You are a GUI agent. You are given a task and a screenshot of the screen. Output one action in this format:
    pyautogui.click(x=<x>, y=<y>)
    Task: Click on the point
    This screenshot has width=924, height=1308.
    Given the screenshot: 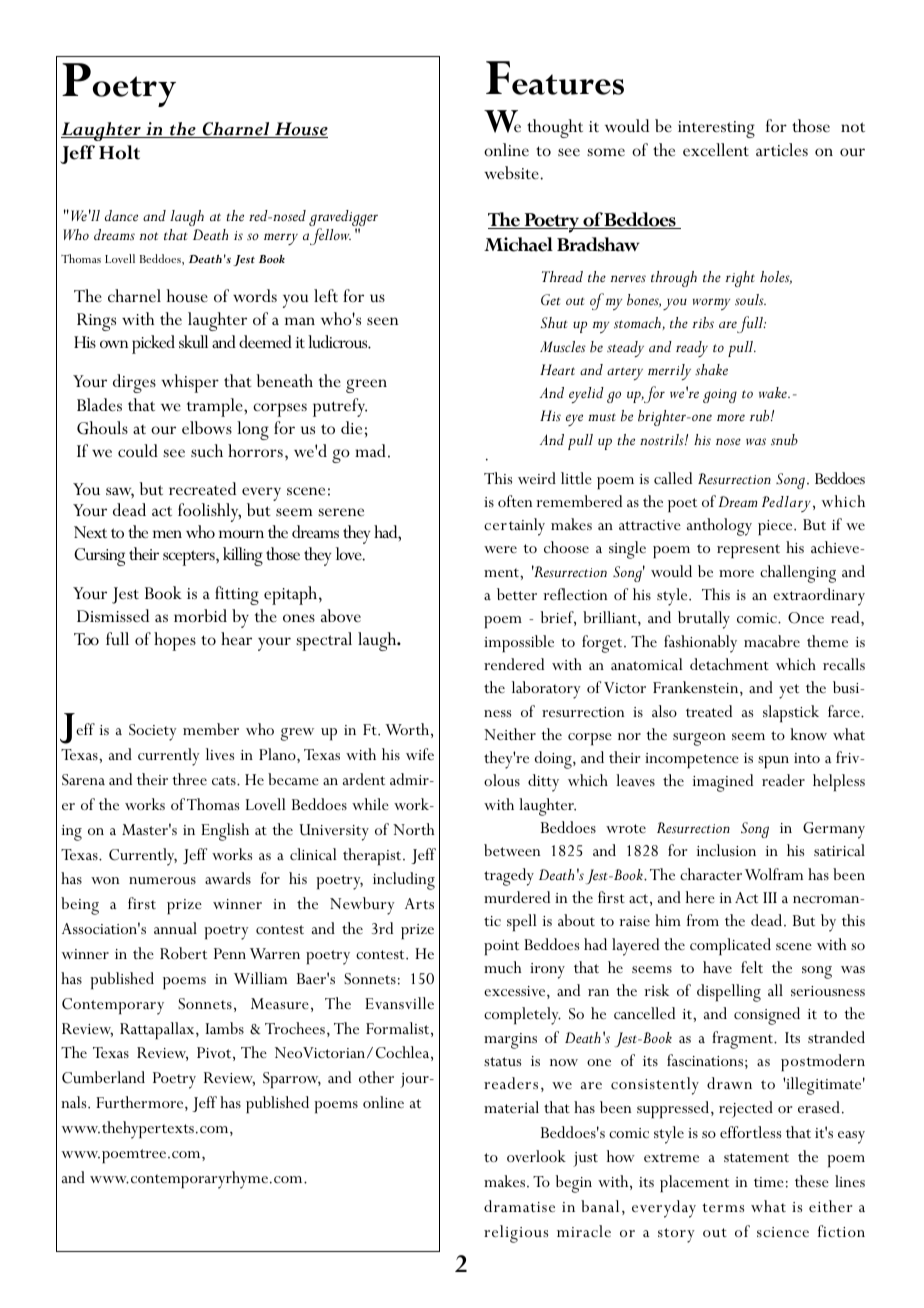 What is the action you would take?
    pyautogui.click(x=501, y=947)
